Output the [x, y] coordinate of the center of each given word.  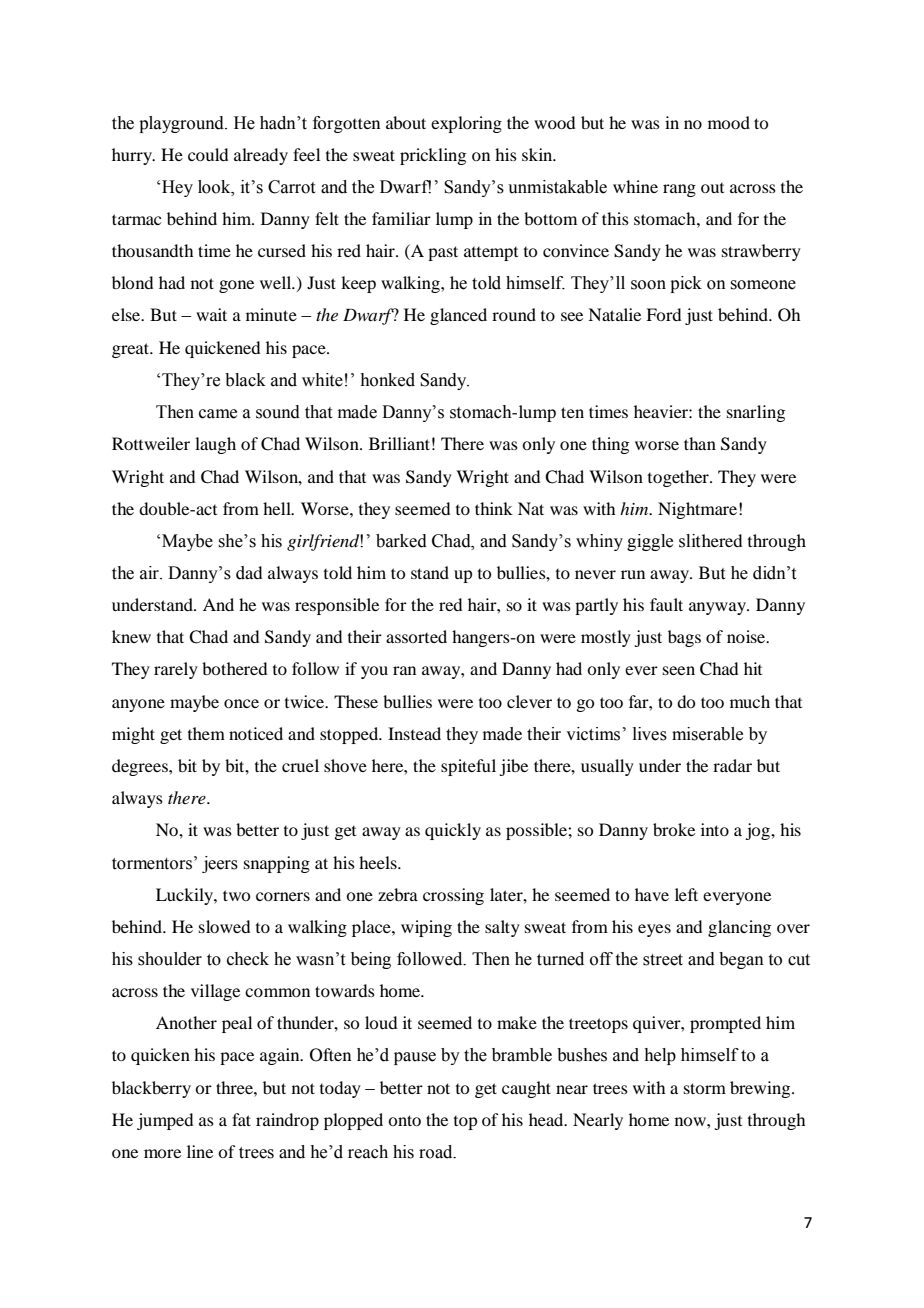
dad [249, 573]
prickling [433, 156]
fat [241, 1119]
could [208, 154]
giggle [650, 542]
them [206, 733]
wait [211, 314]
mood [729, 122]
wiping [426, 928]
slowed [224, 926]
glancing [739, 928]
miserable [707, 734]
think [494, 508]
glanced [458, 316]
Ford [663, 314]
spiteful [468, 767]
